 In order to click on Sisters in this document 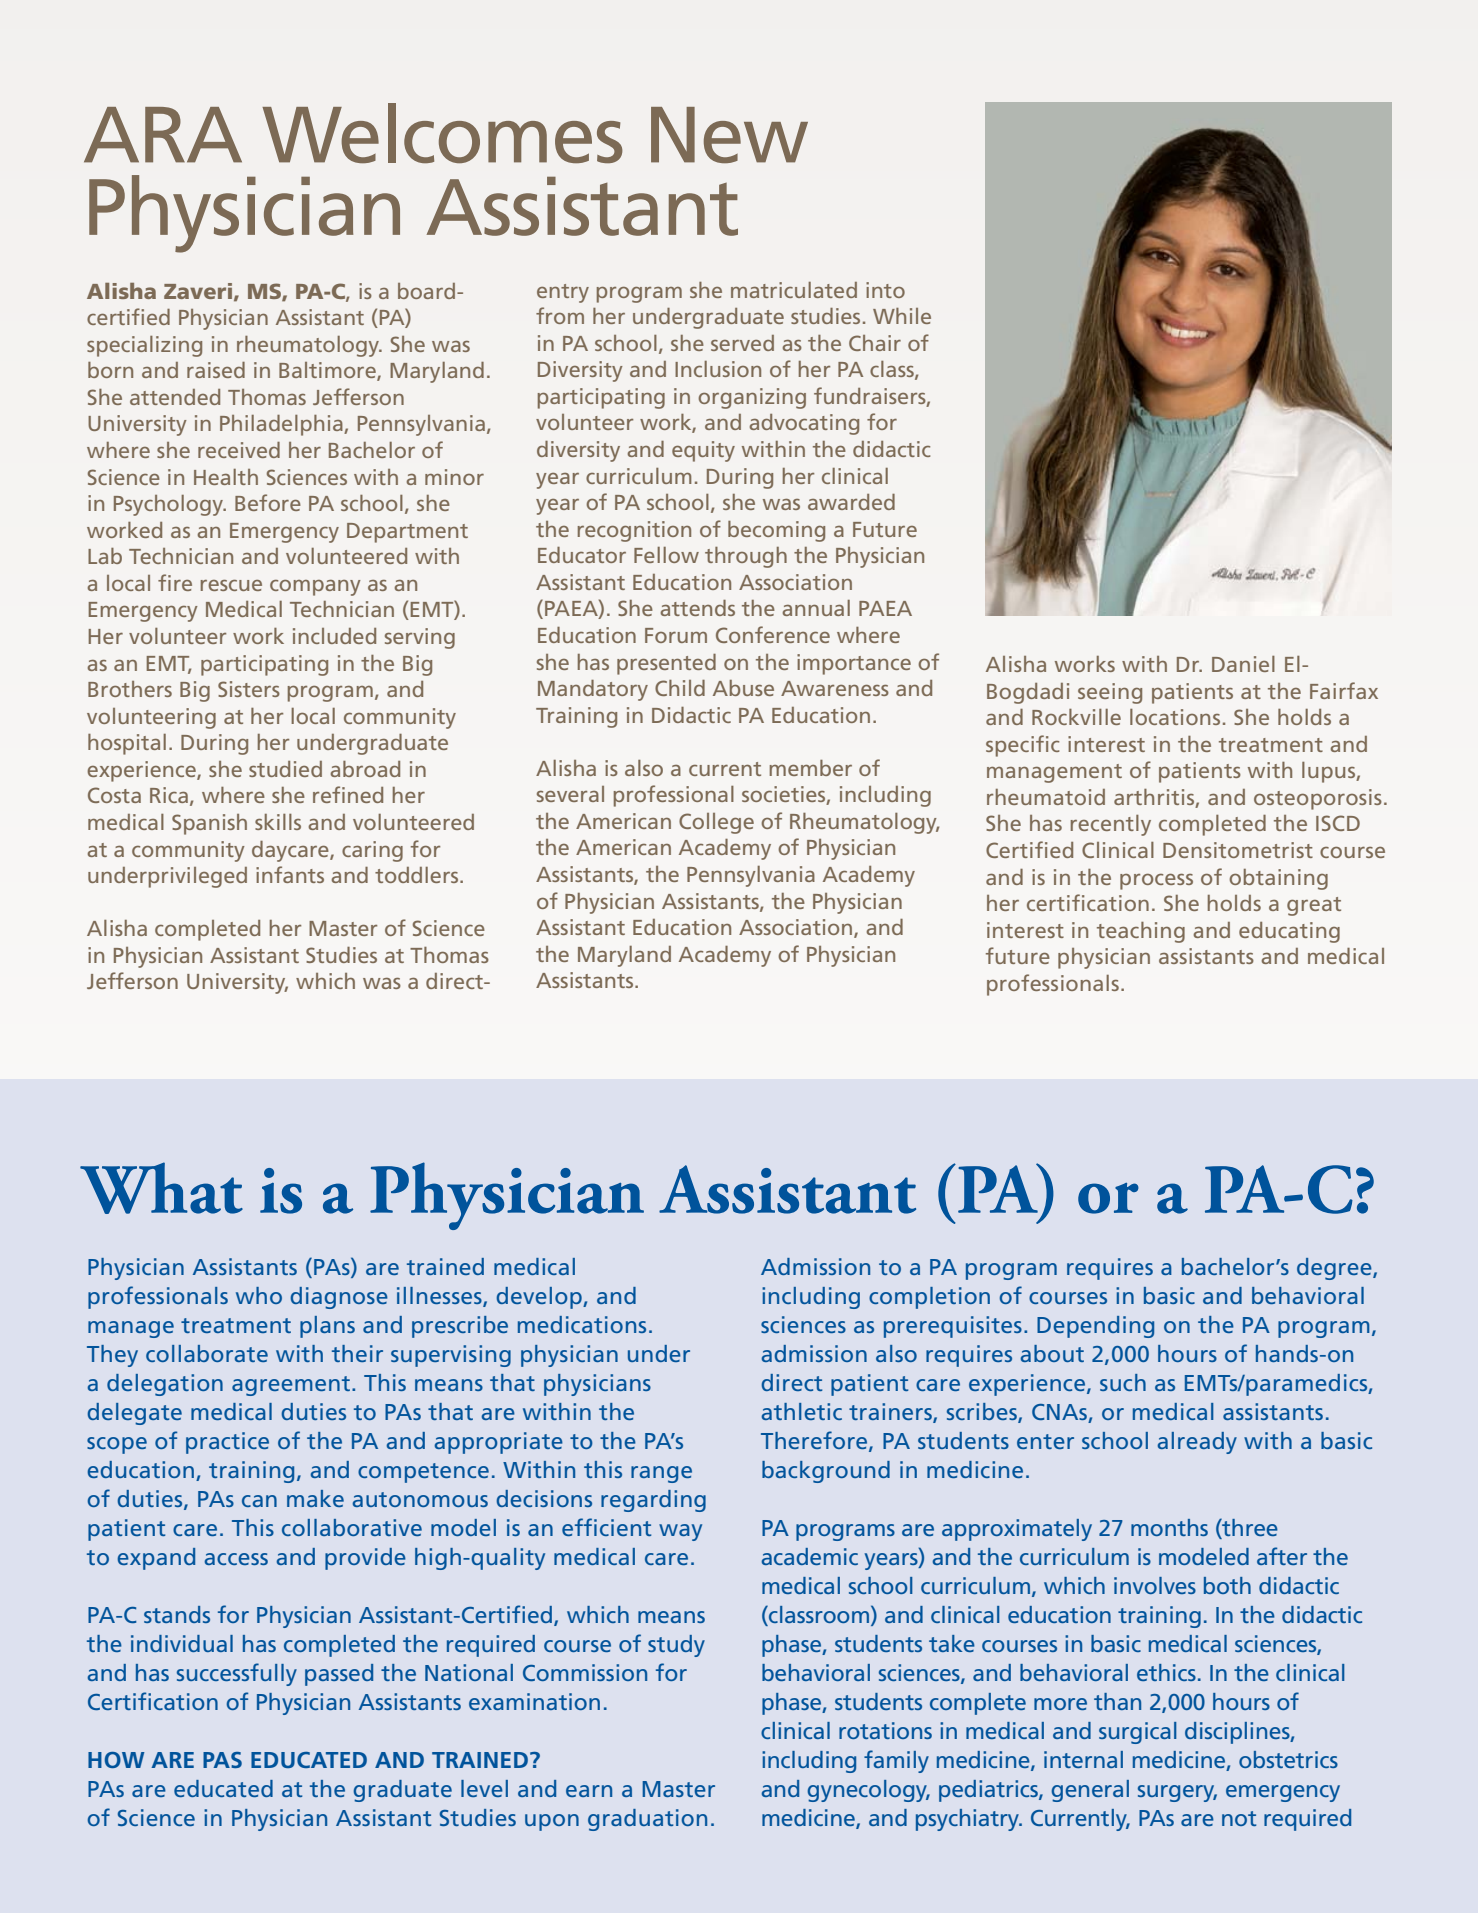, I will do `click(249, 689)`.
